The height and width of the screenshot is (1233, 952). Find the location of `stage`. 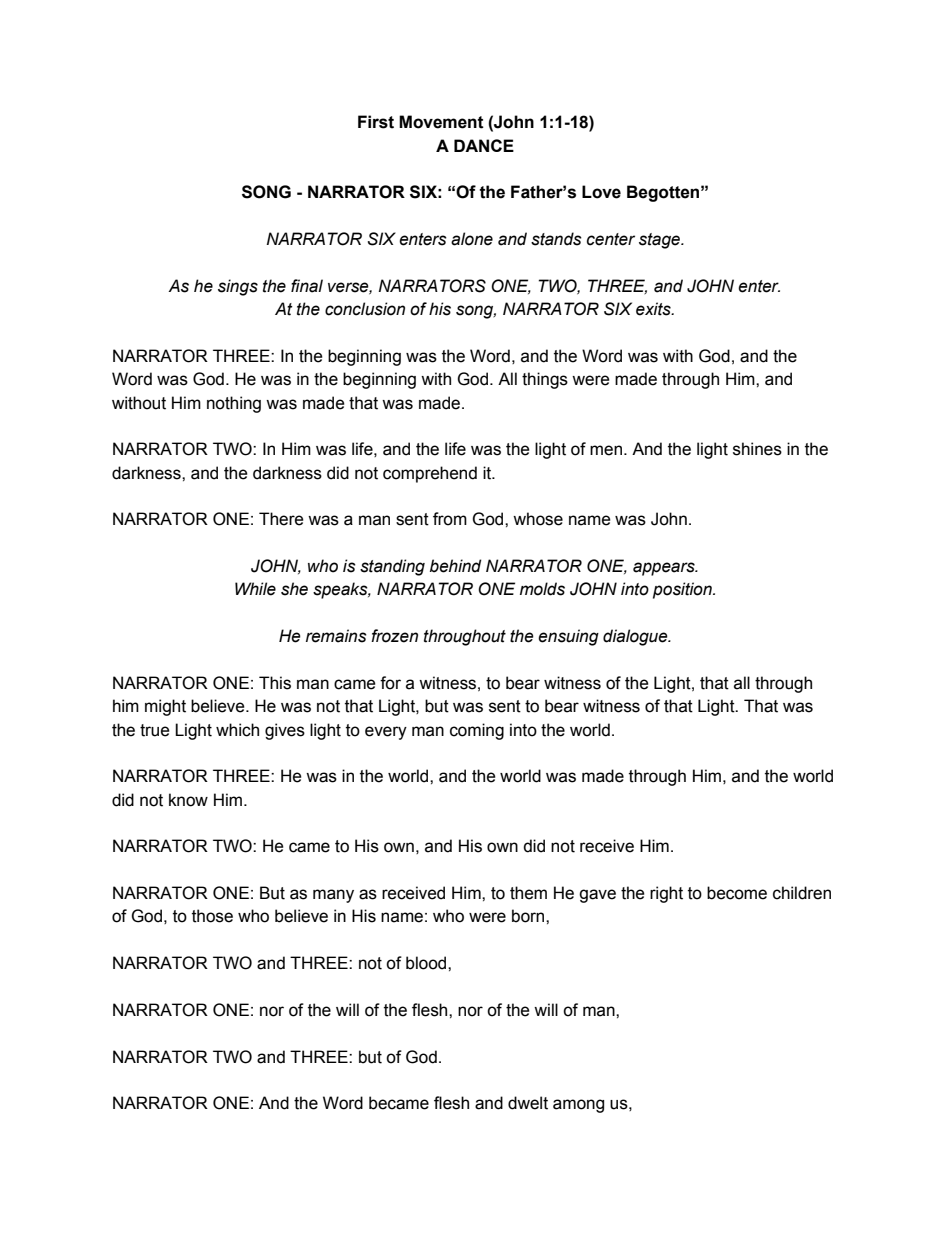

stage is located at coordinates (660, 241).
